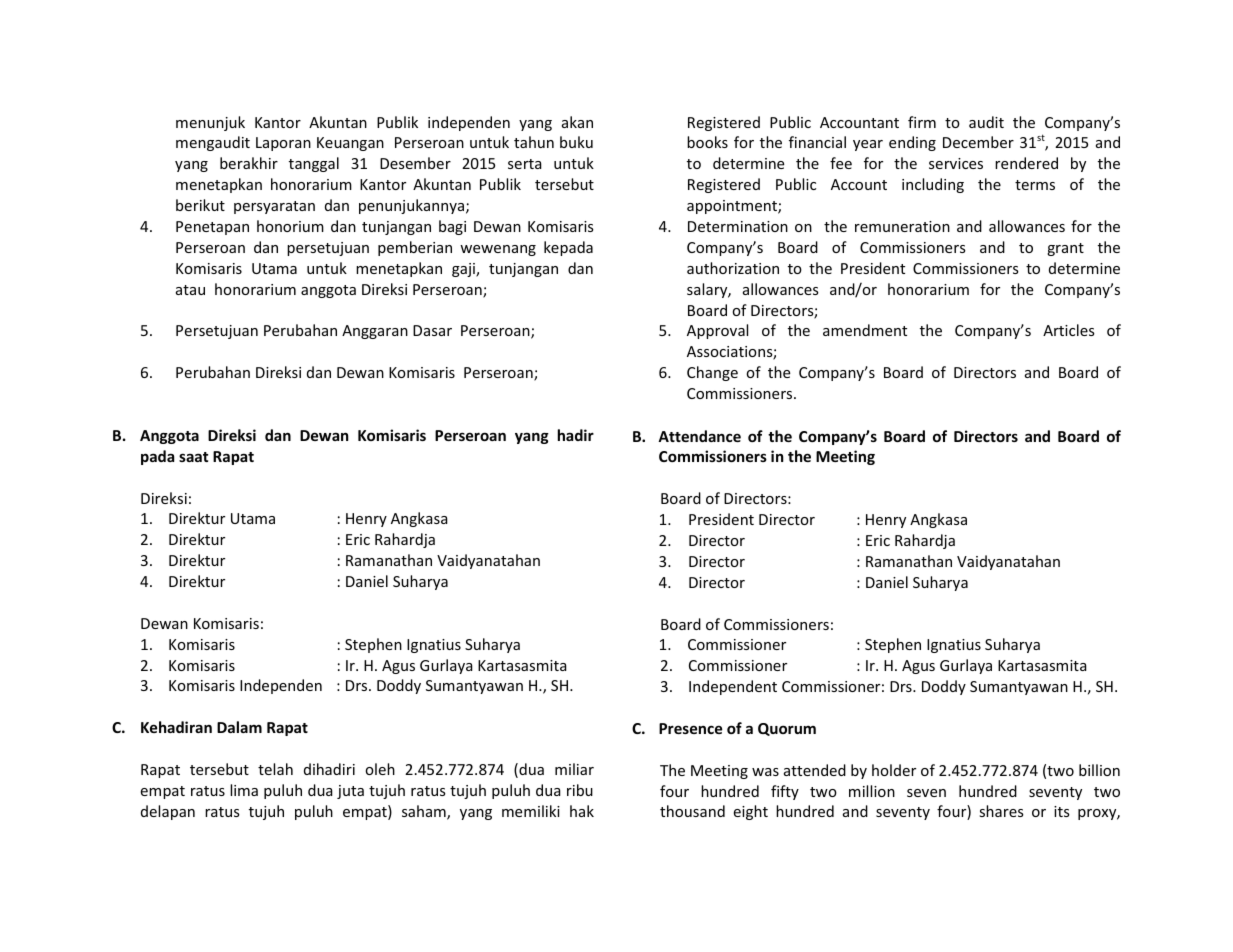 The image size is (1233, 952). I want to click on December, so click(978, 142).
